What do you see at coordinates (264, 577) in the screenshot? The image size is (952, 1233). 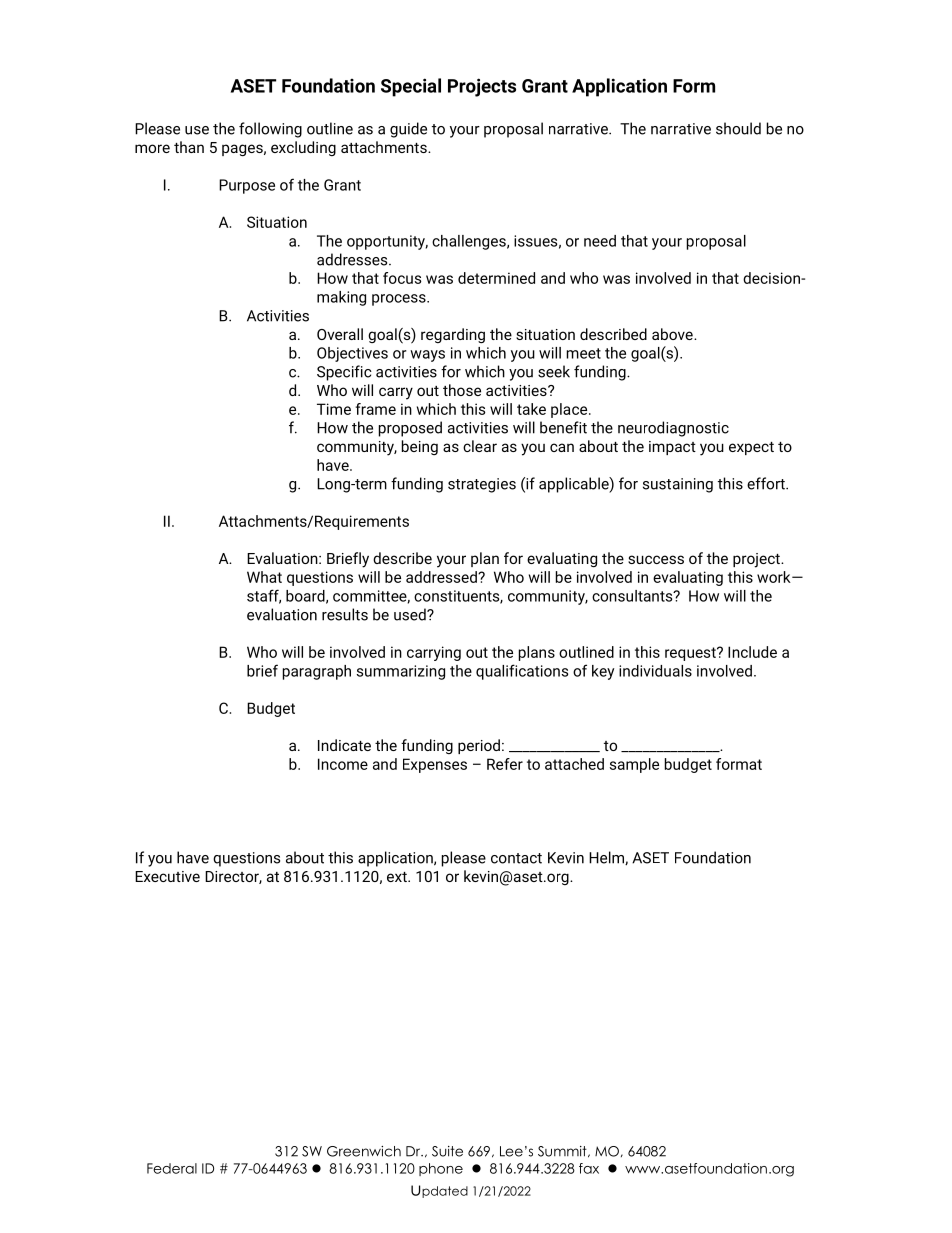 I see `What` at bounding box center [264, 577].
